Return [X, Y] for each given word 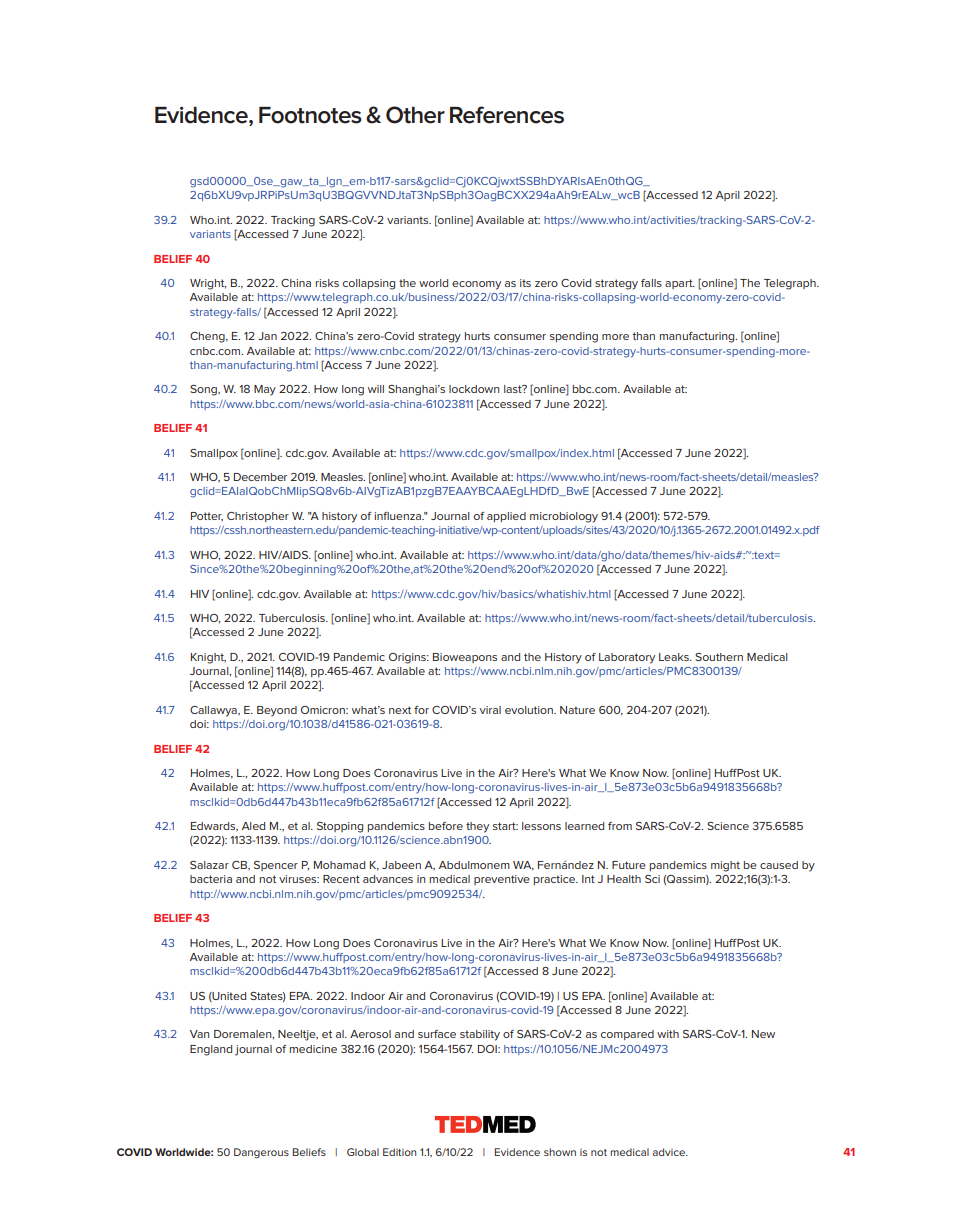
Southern [719, 657]
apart [680, 284]
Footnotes [310, 115]
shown [560, 1152]
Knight [208, 658]
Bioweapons [465, 658]
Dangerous [261, 1153]
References [507, 115]
